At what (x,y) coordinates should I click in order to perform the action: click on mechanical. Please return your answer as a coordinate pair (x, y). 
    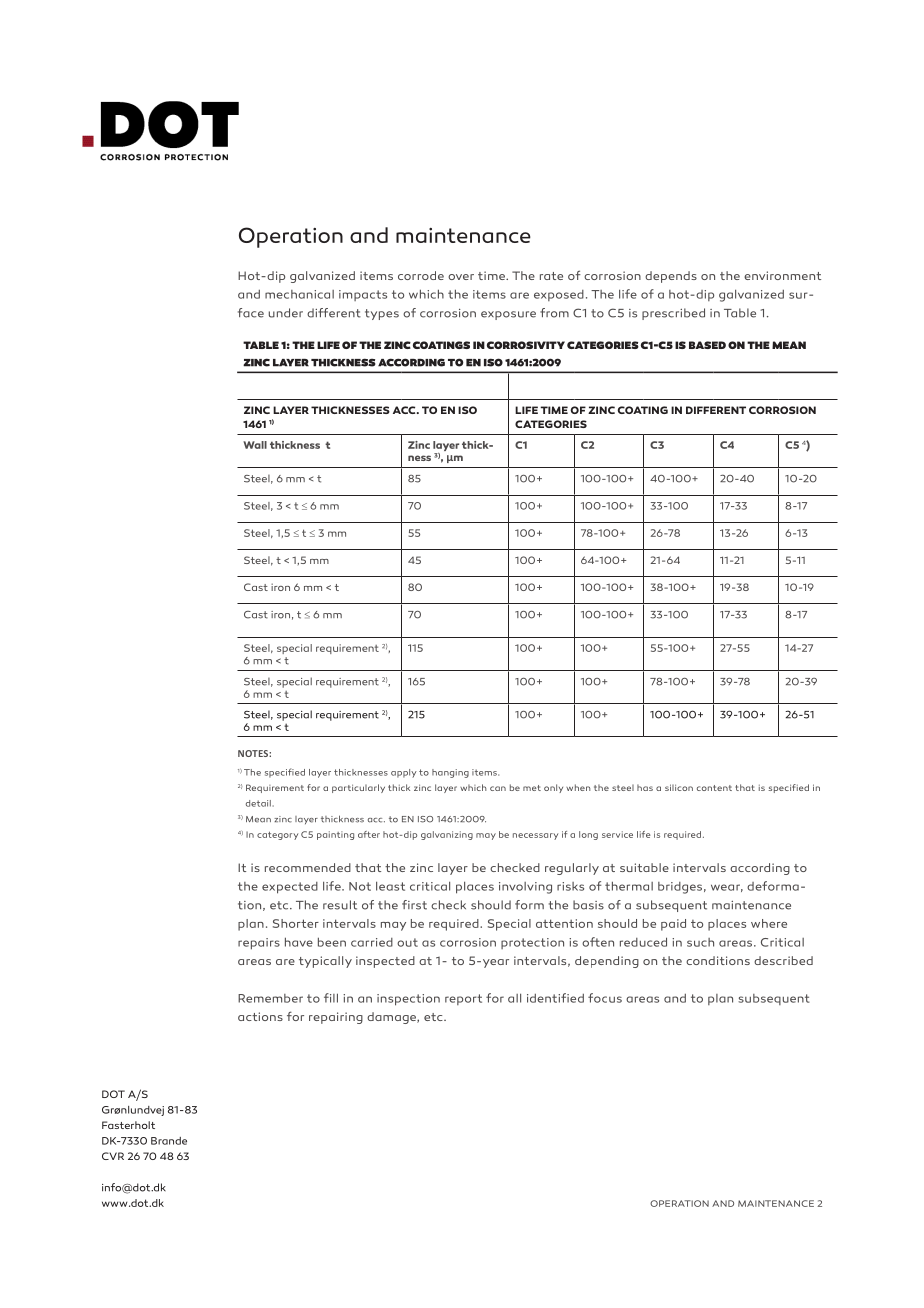
    Looking at the image, I should click on (299, 294).
